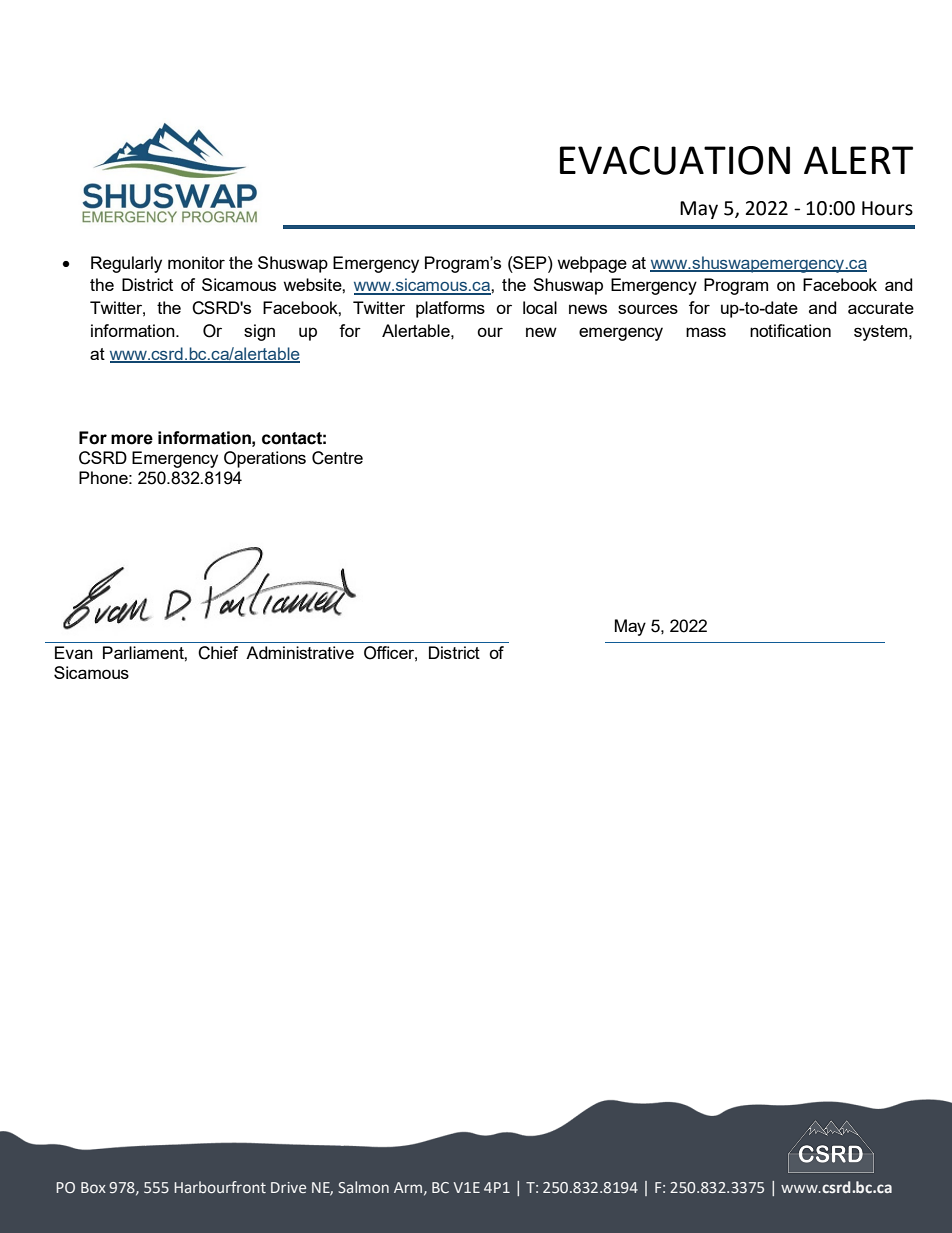  What do you see at coordinates (300, 652) in the document?
I see `Administrative` at bounding box center [300, 652].
